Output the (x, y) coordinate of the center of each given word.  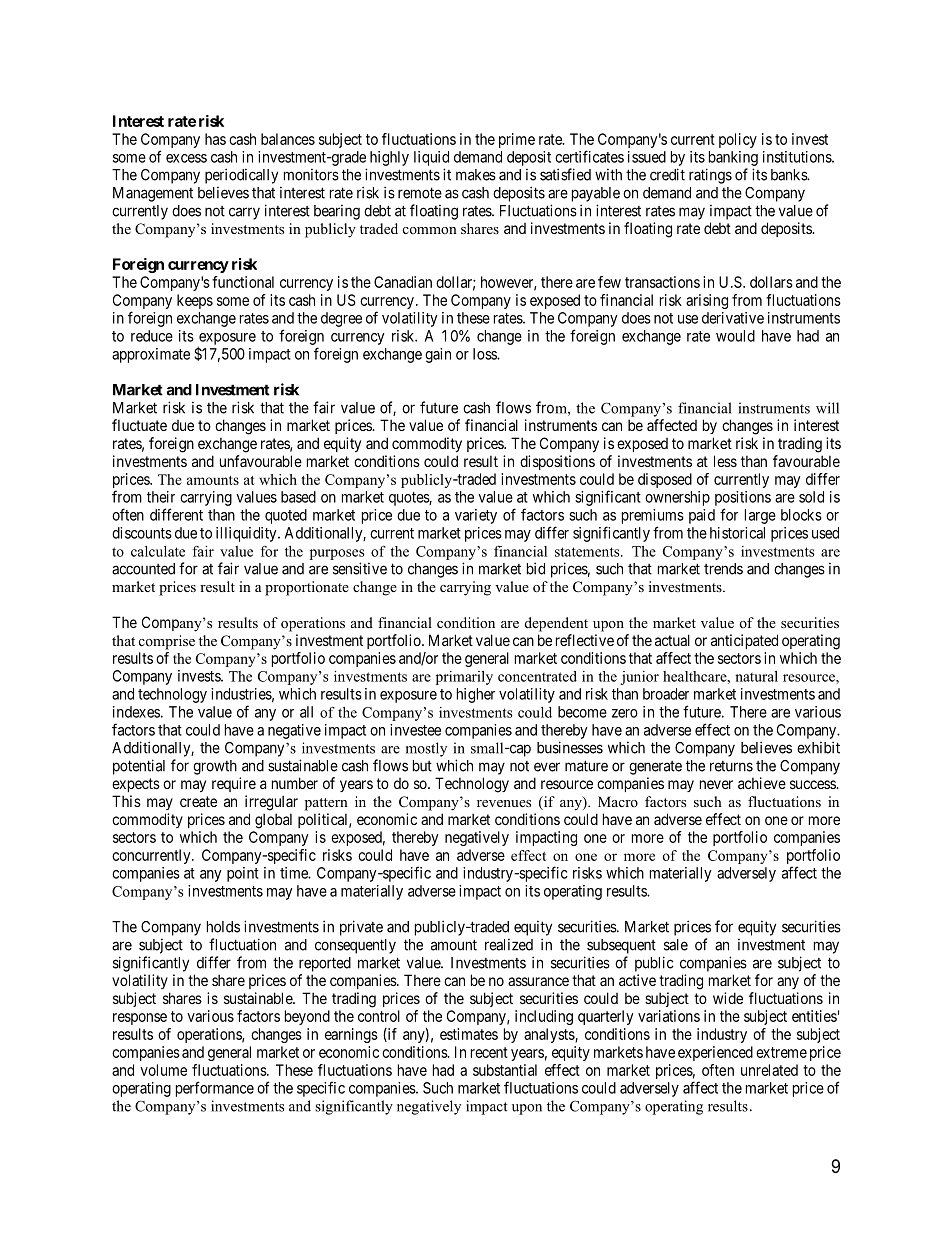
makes (476, 175)
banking (733, 158)
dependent (556, 624)
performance (215, 1089)
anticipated (744, 641)
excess (186, 158)
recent (489, 1052)
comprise (167, 642)
